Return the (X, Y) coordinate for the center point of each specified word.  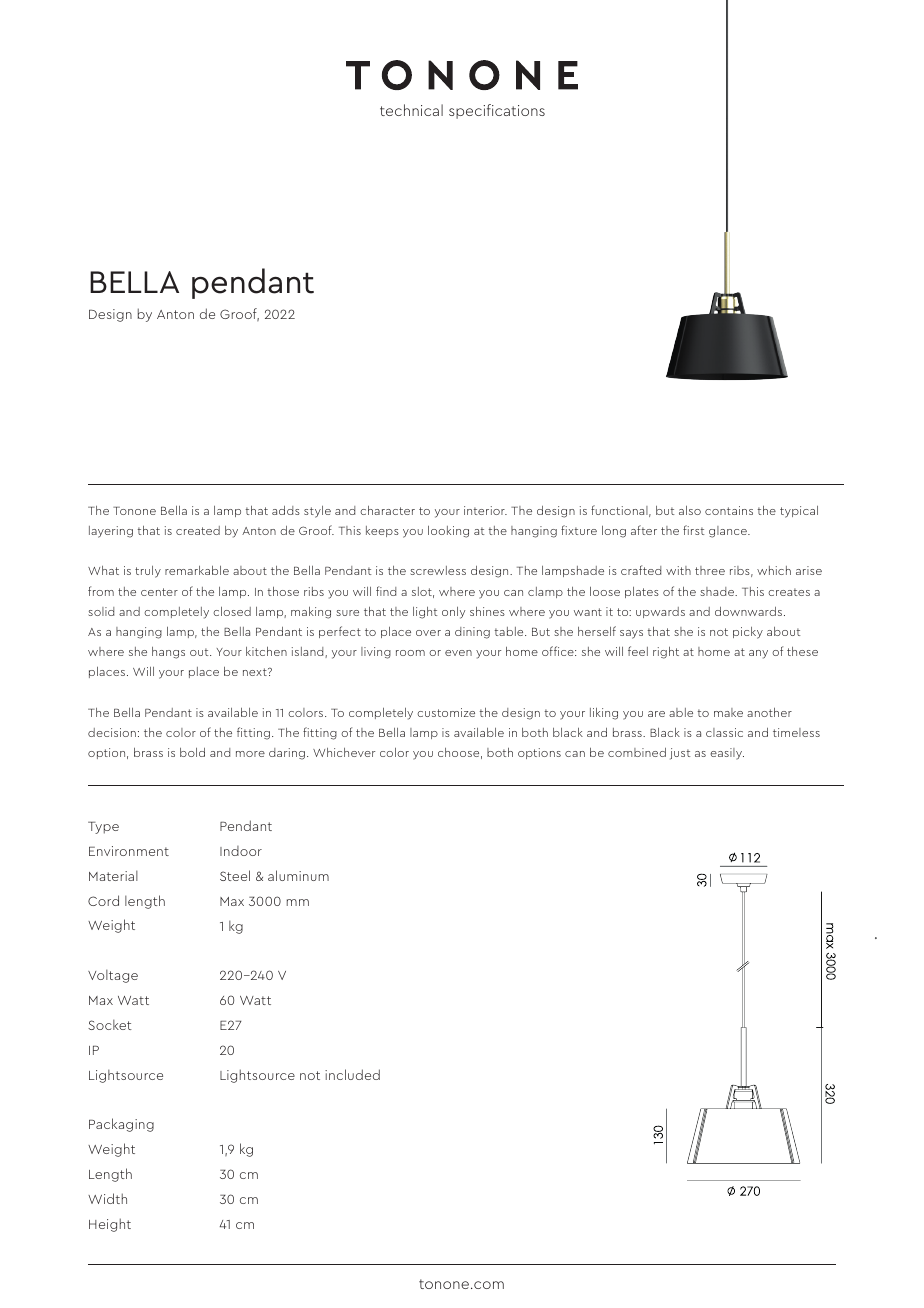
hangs (168, 653)
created (198, 530)
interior (485, 510)
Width (107, 1198)
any (758, 654)
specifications (497, 111)
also (690, 510)
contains (729, 510)
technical (411, 110)
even (458, 653)
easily (727, 754)
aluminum (298, 875)
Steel (235, 875)
